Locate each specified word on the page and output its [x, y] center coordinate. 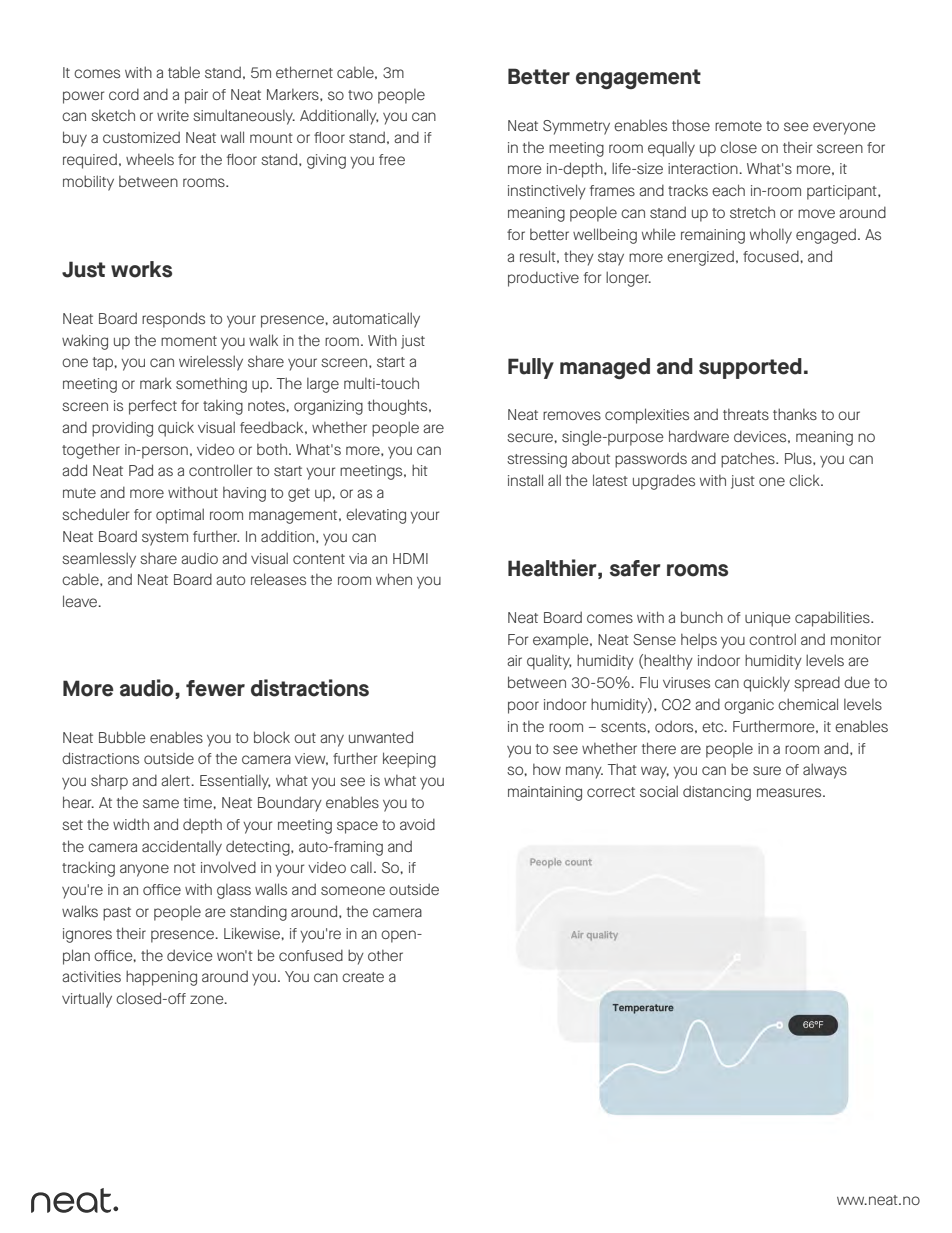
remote [738, 126]
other [385, 955]
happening [161, 978]
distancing [717, 793]
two [360, 95]
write [173, 115]
